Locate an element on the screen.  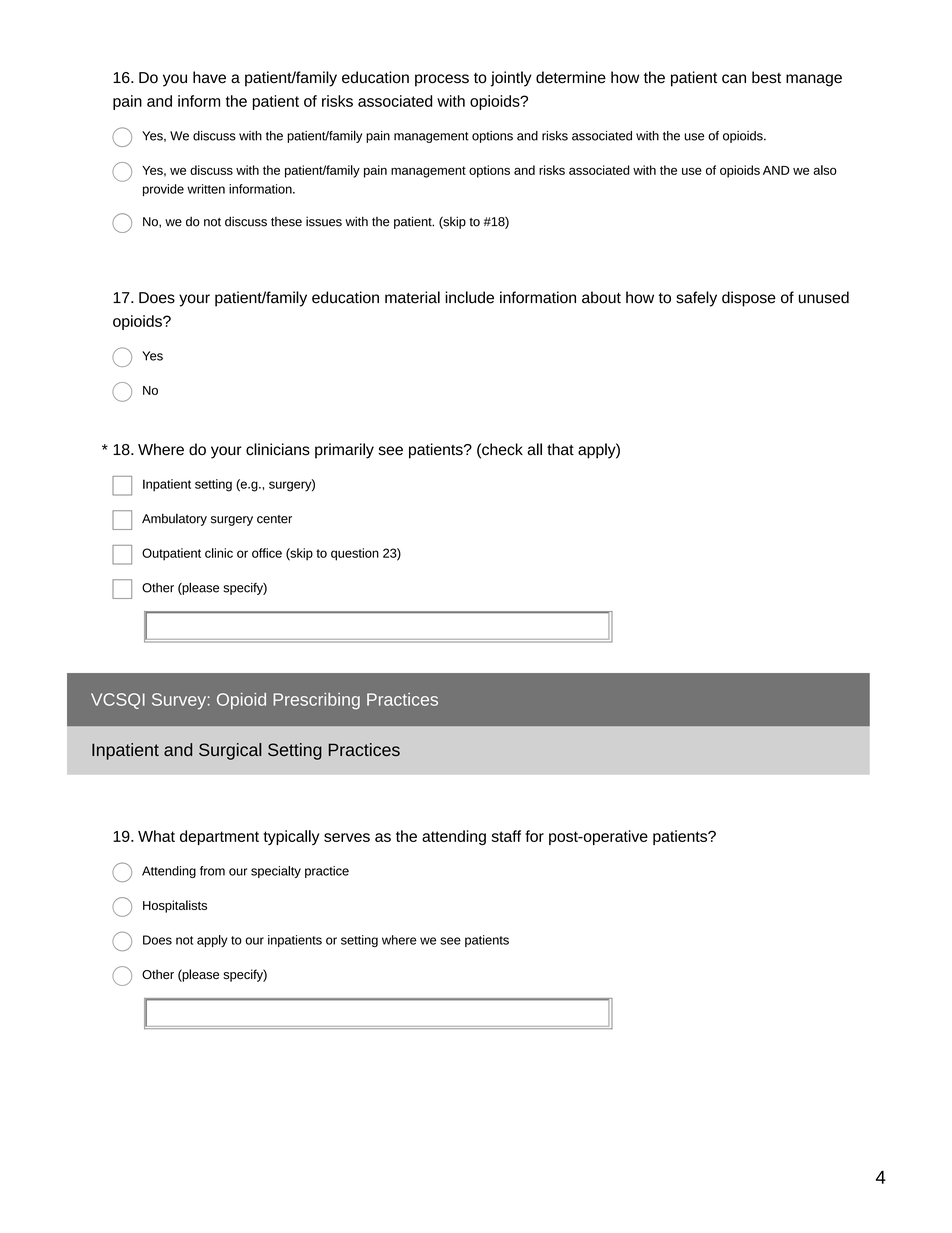
question is located at coordinates (355, 554).
